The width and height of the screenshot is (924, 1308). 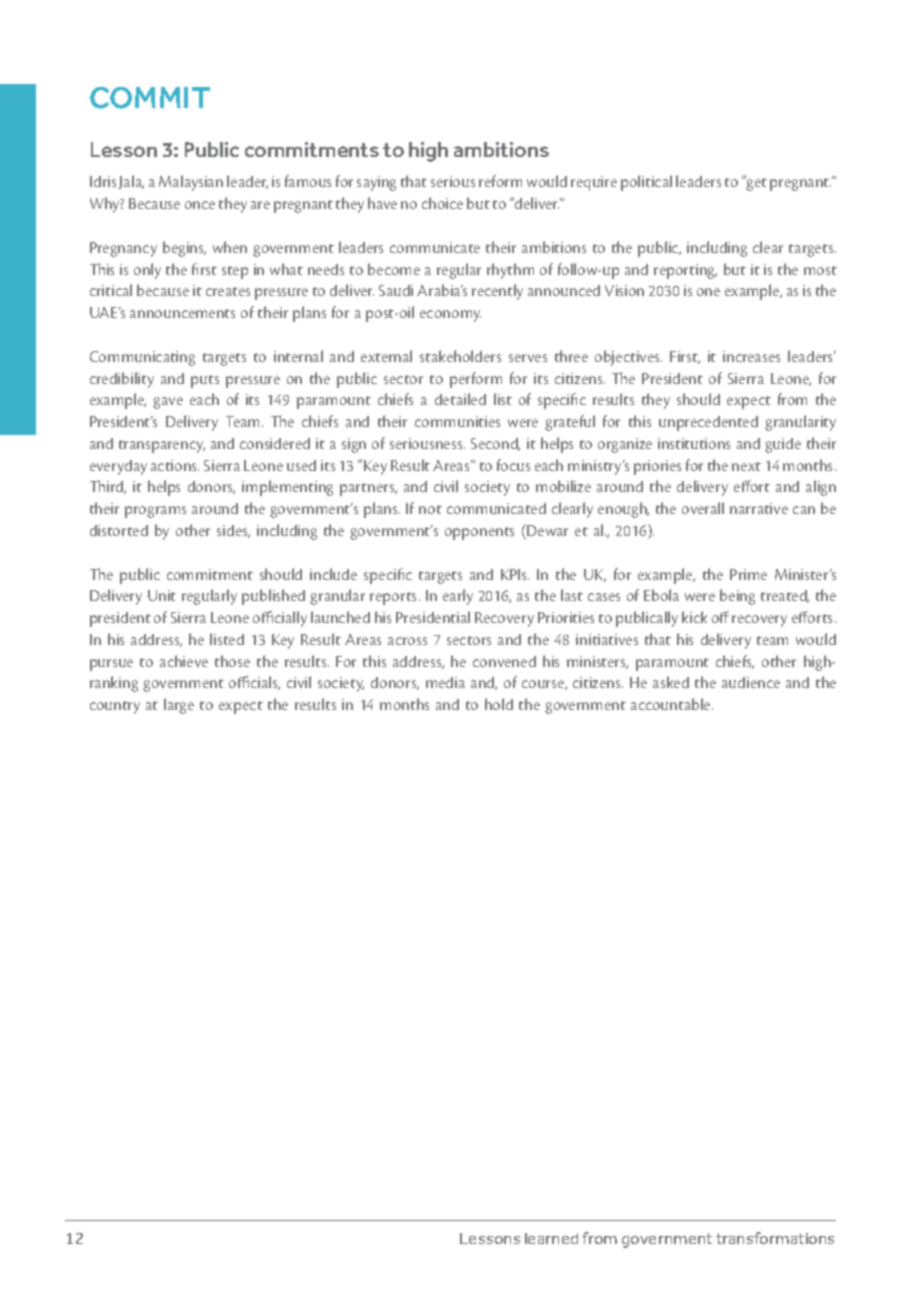 I want to click on accountable, so click(x=672, y=704).
